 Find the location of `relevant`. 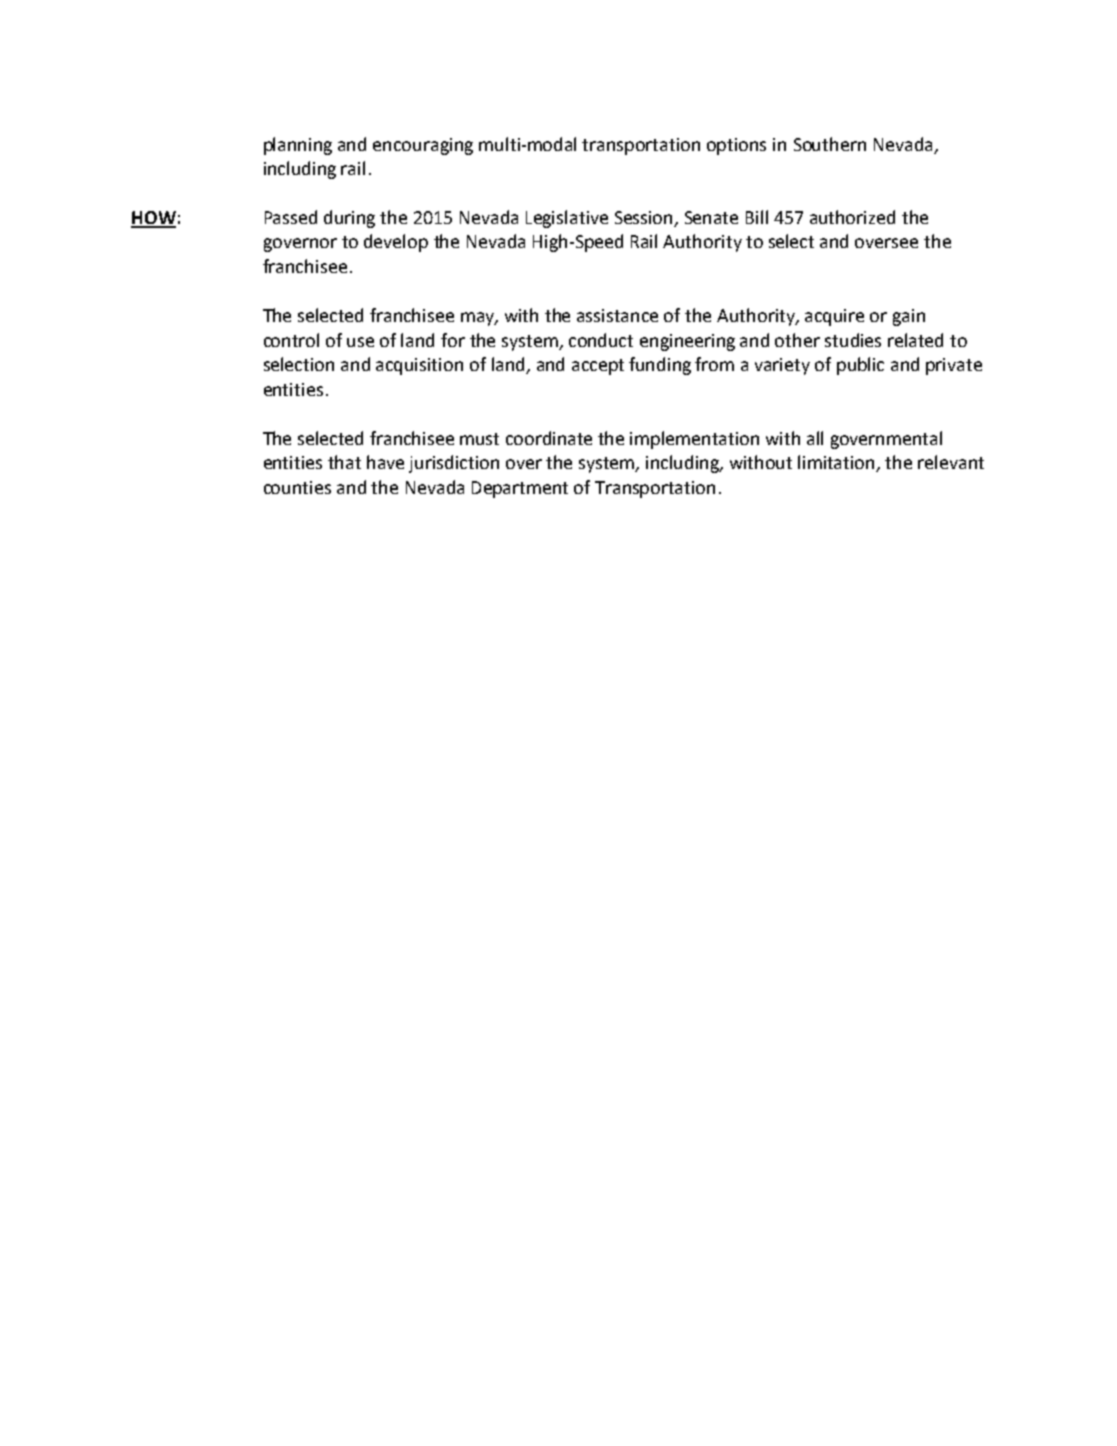

relevant is located at coordinates (951, 462).
